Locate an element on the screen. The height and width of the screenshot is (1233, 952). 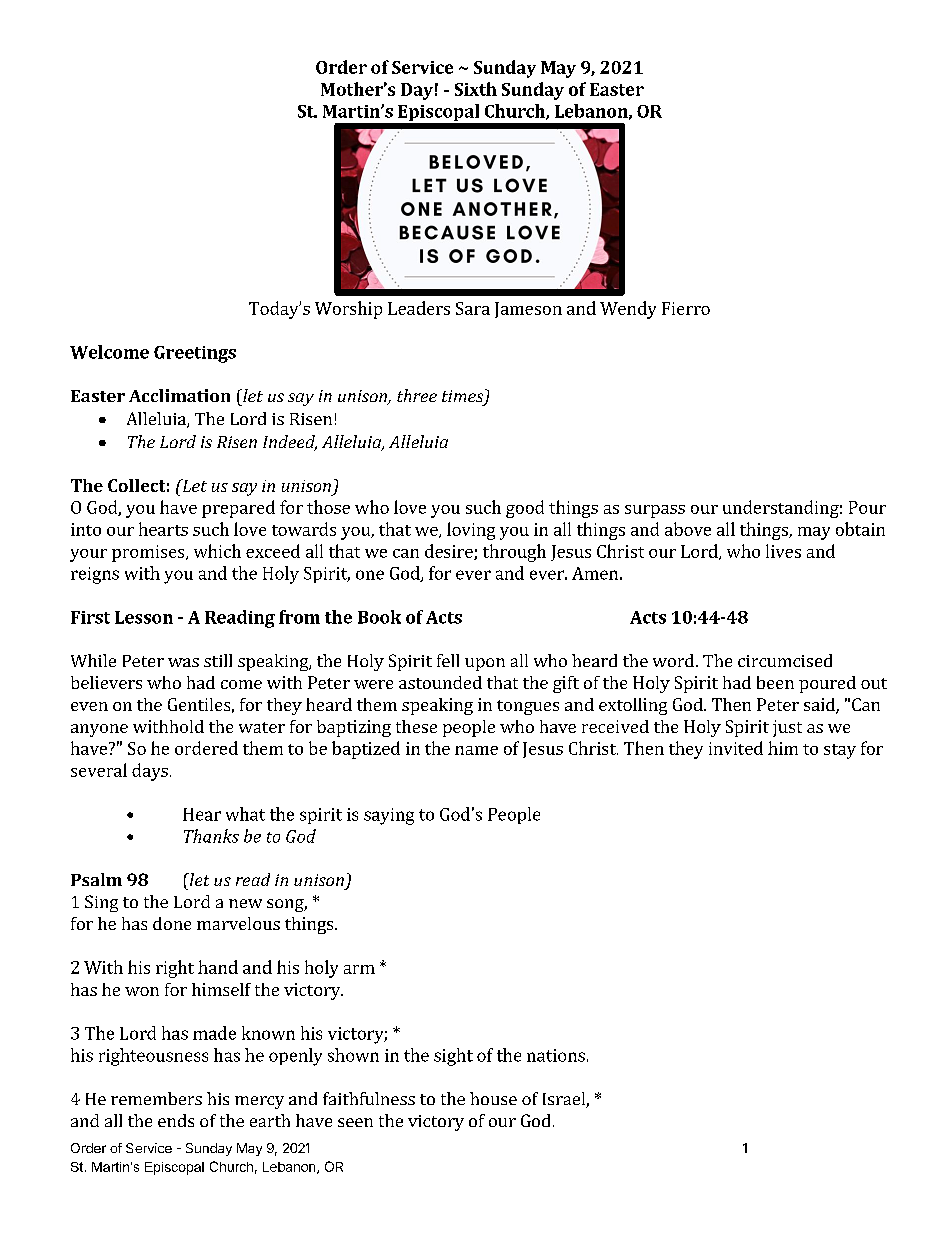
Jameson is located at coordinates (528, 310).
